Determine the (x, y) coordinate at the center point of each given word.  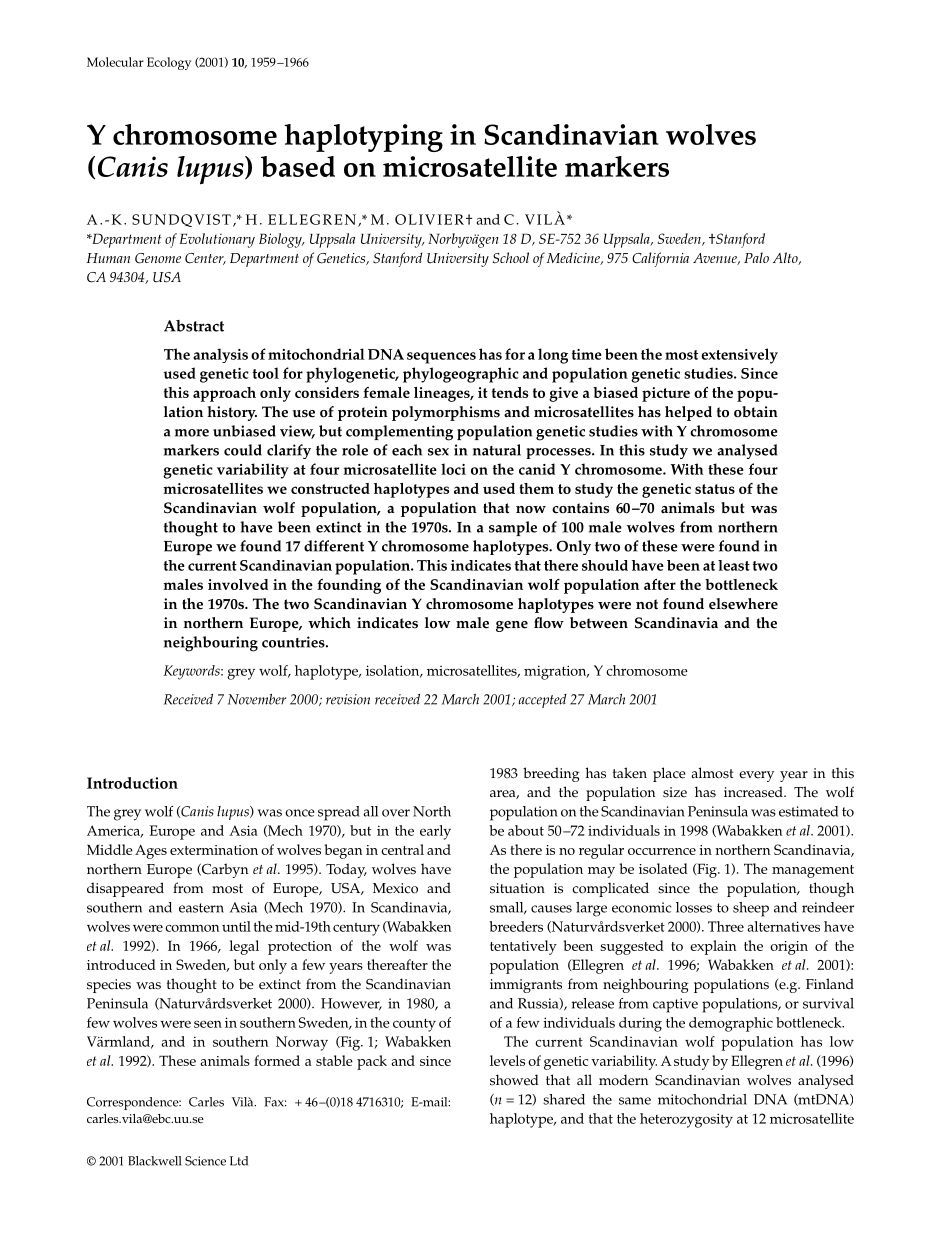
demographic (731, 1024)
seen (208, 1024)
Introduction (132, 783)
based (298, 166)
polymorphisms (446, 413)
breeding (551, 774)
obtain (756, 412)
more (192, 433)
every (756, 776)
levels (507, 1060)
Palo (756, 257)
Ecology (169, 63)
